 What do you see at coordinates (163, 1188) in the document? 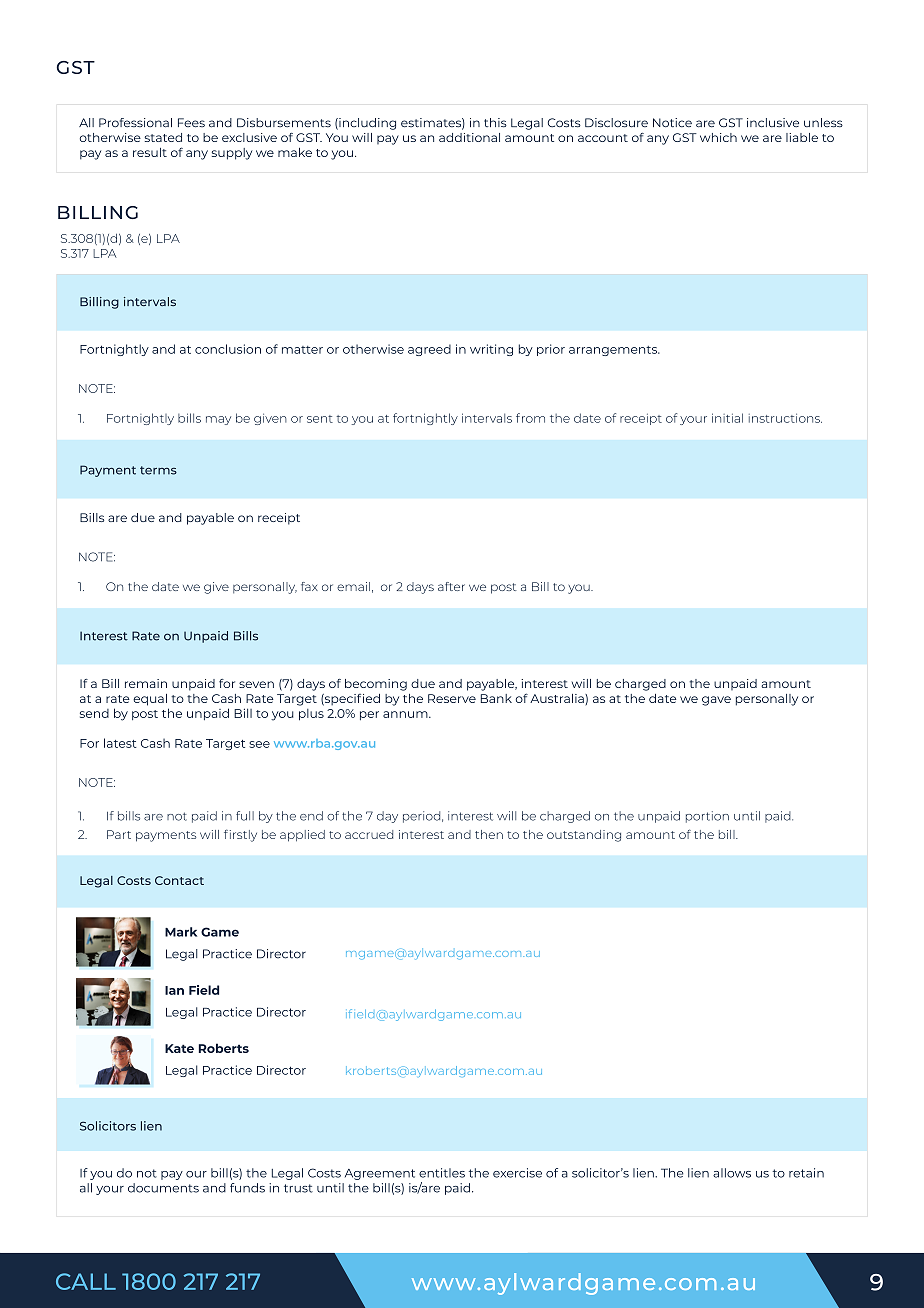
I see `documents` at bounding box center [163, 1188].
